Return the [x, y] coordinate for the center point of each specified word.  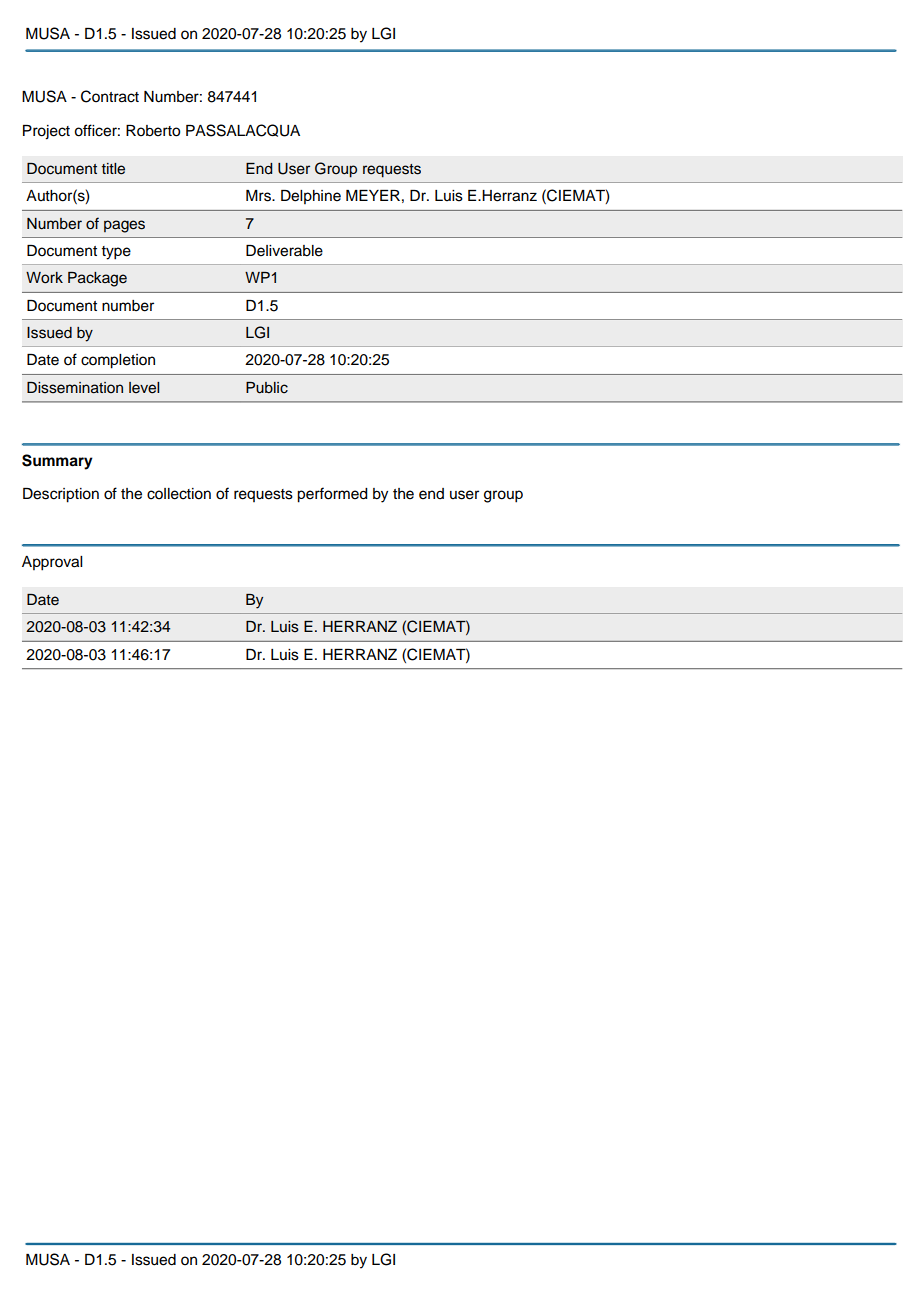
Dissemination [75, 388]
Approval [52, 563]
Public [267, 388]
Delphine [311, 197]
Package [97, 279]
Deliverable [284, 251]
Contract [110, 96]
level [144, 388]
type [116, 253]
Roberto [153, 131]
